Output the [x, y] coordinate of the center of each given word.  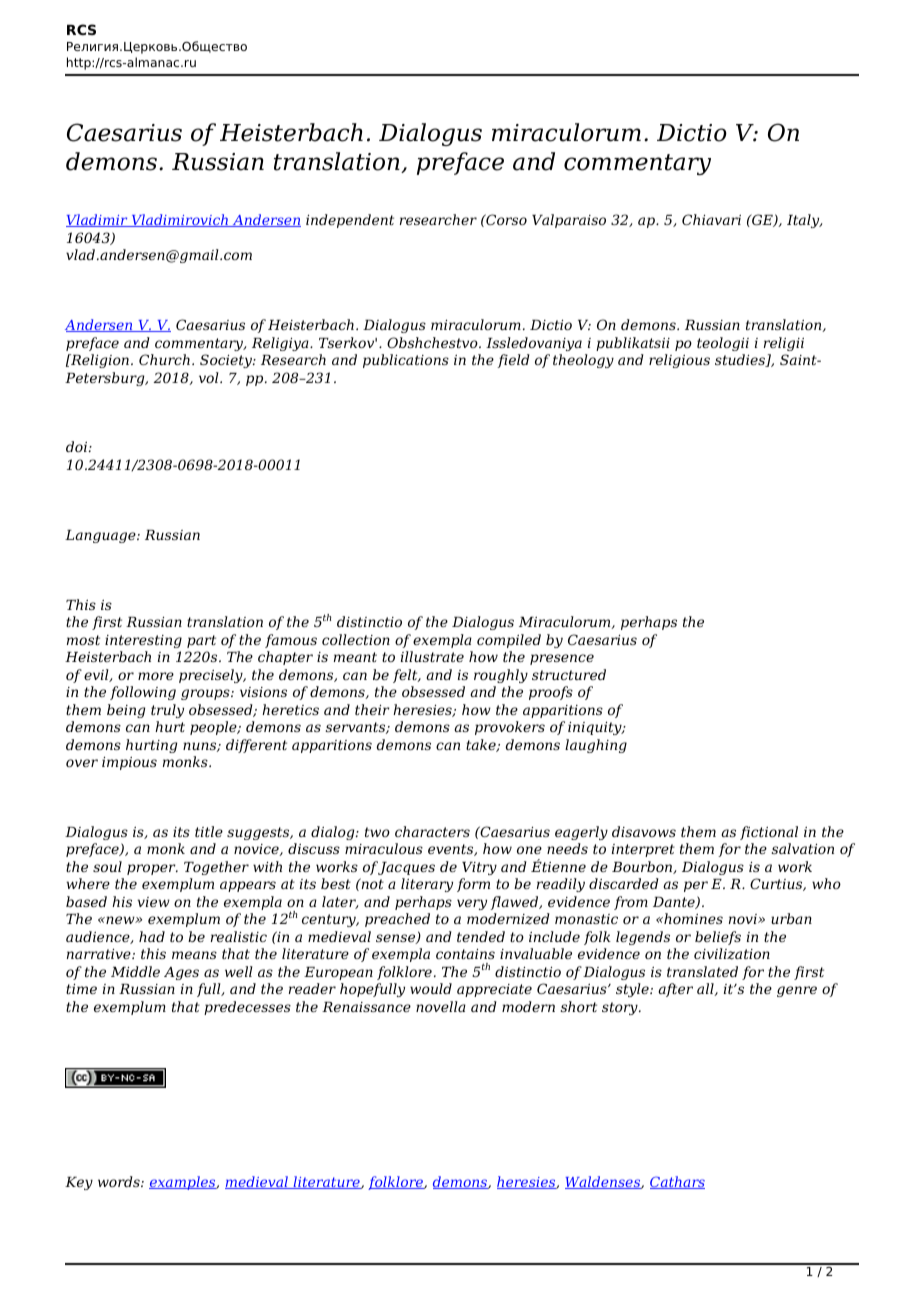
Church [164, 359]
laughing [596, 746]
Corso [505, 219]
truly [167, 711]
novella [441, 1006]
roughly [501, 676]
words [120, 1181]
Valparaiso [569, 221]
